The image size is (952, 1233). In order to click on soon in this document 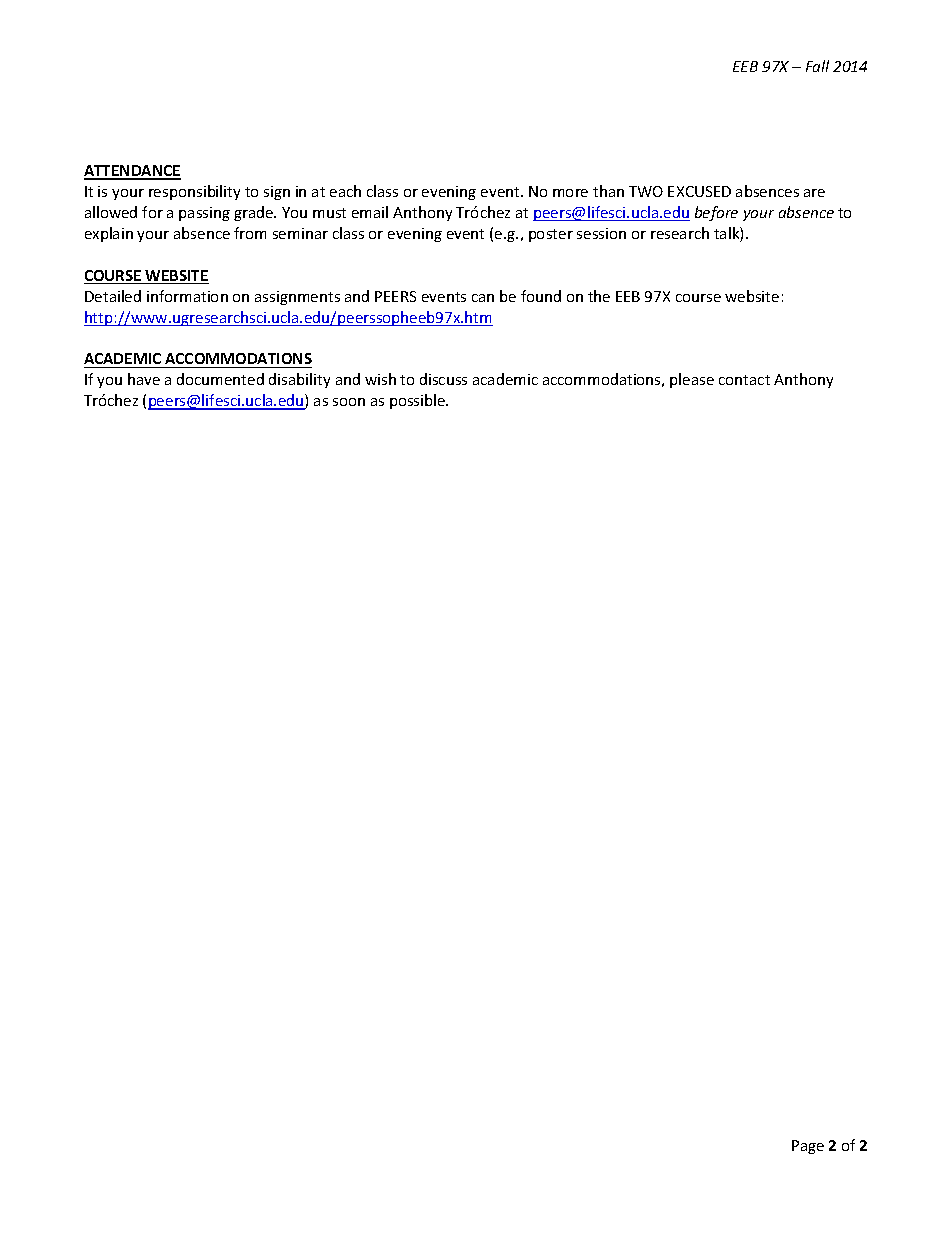, I will do `click(349, 402)`.
